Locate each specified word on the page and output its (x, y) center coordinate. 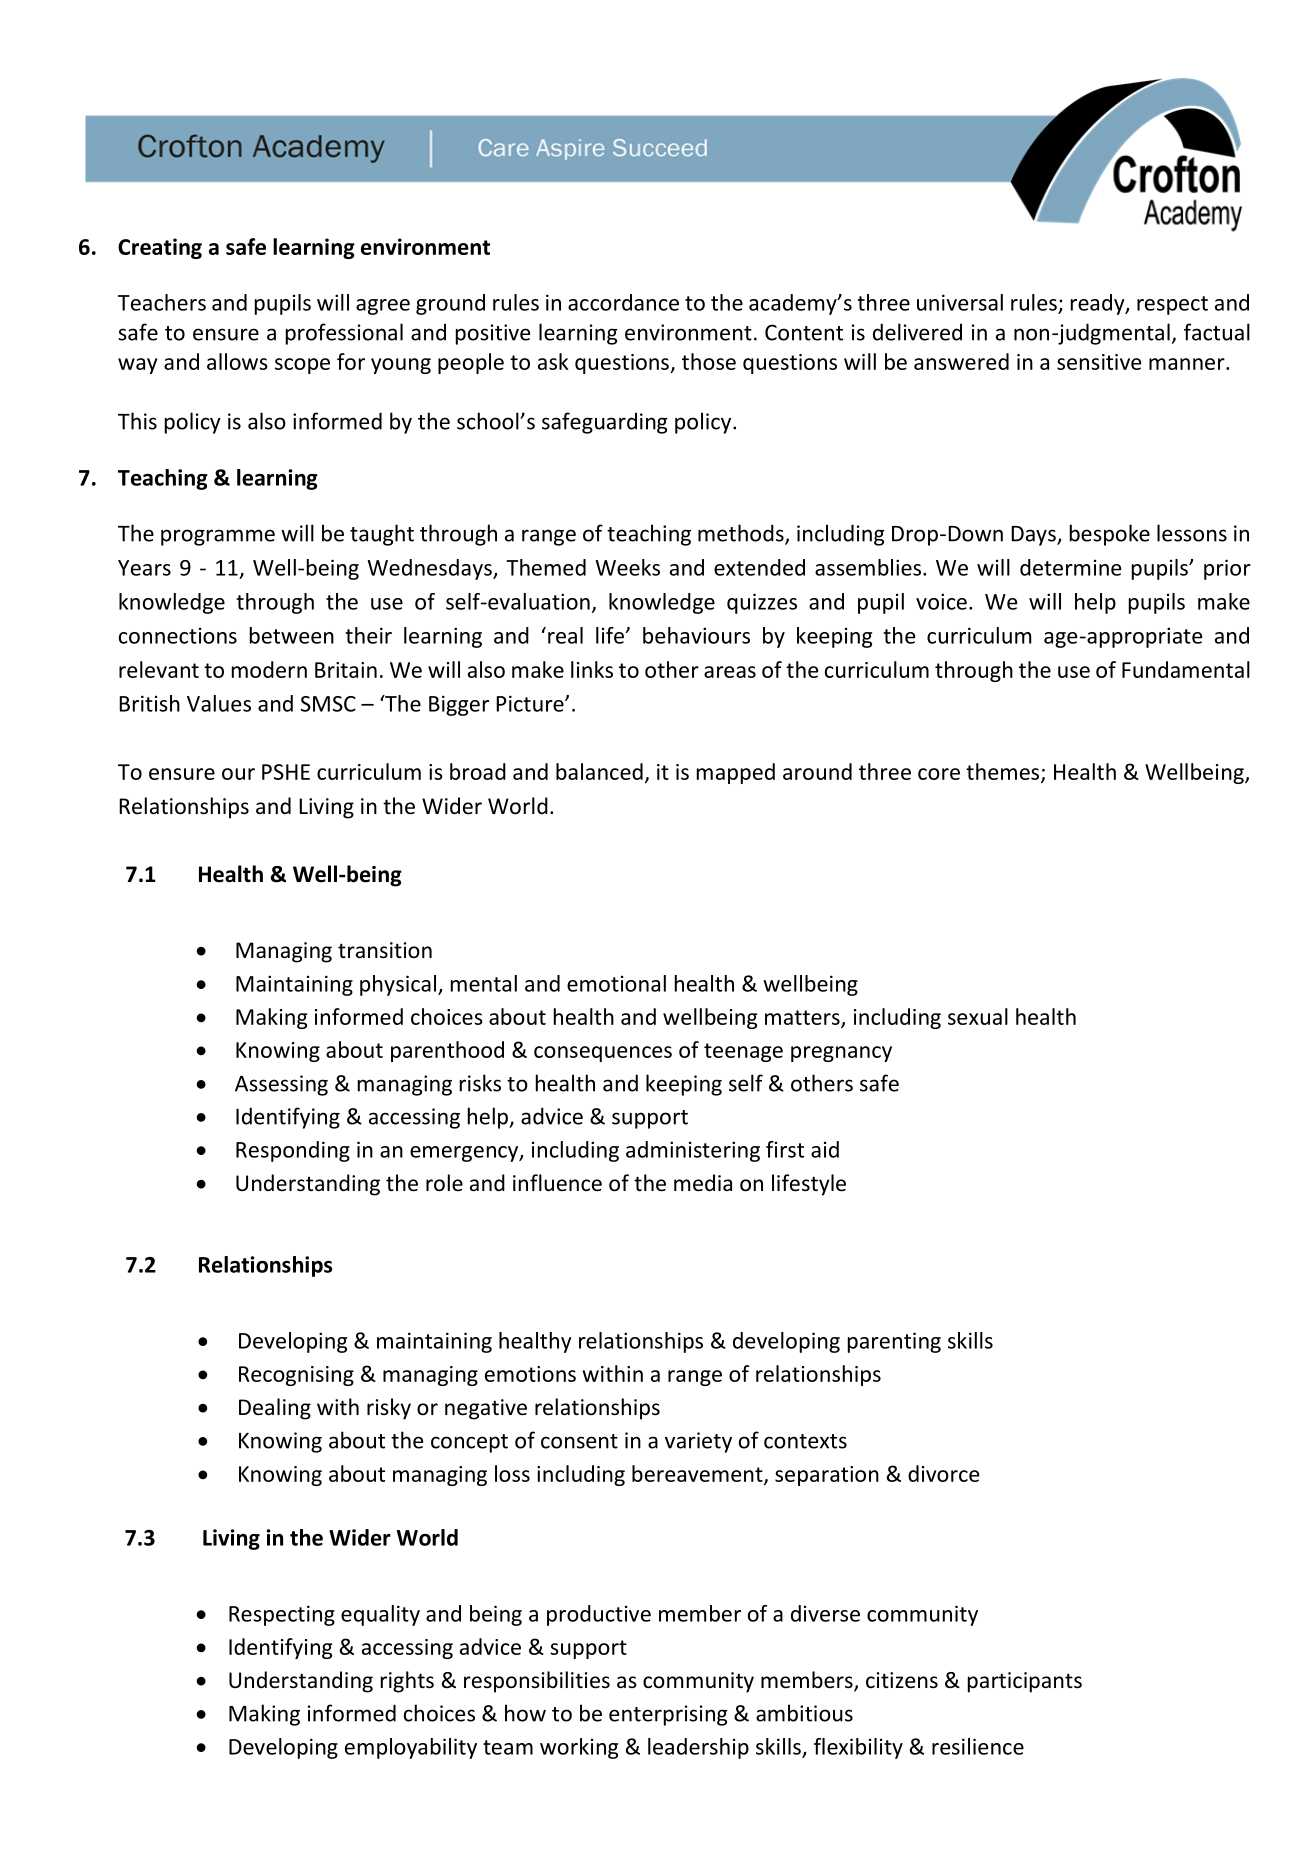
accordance (623, 302)
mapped (736, 773)
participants (1025, 1682)
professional (344, 334)
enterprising (668, 1715)
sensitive (1099, 362)
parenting (894, 1342)
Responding (293, 1151)
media (703, 1183)
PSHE (286, 772)
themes (1004, 773)
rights (407, 1682)
